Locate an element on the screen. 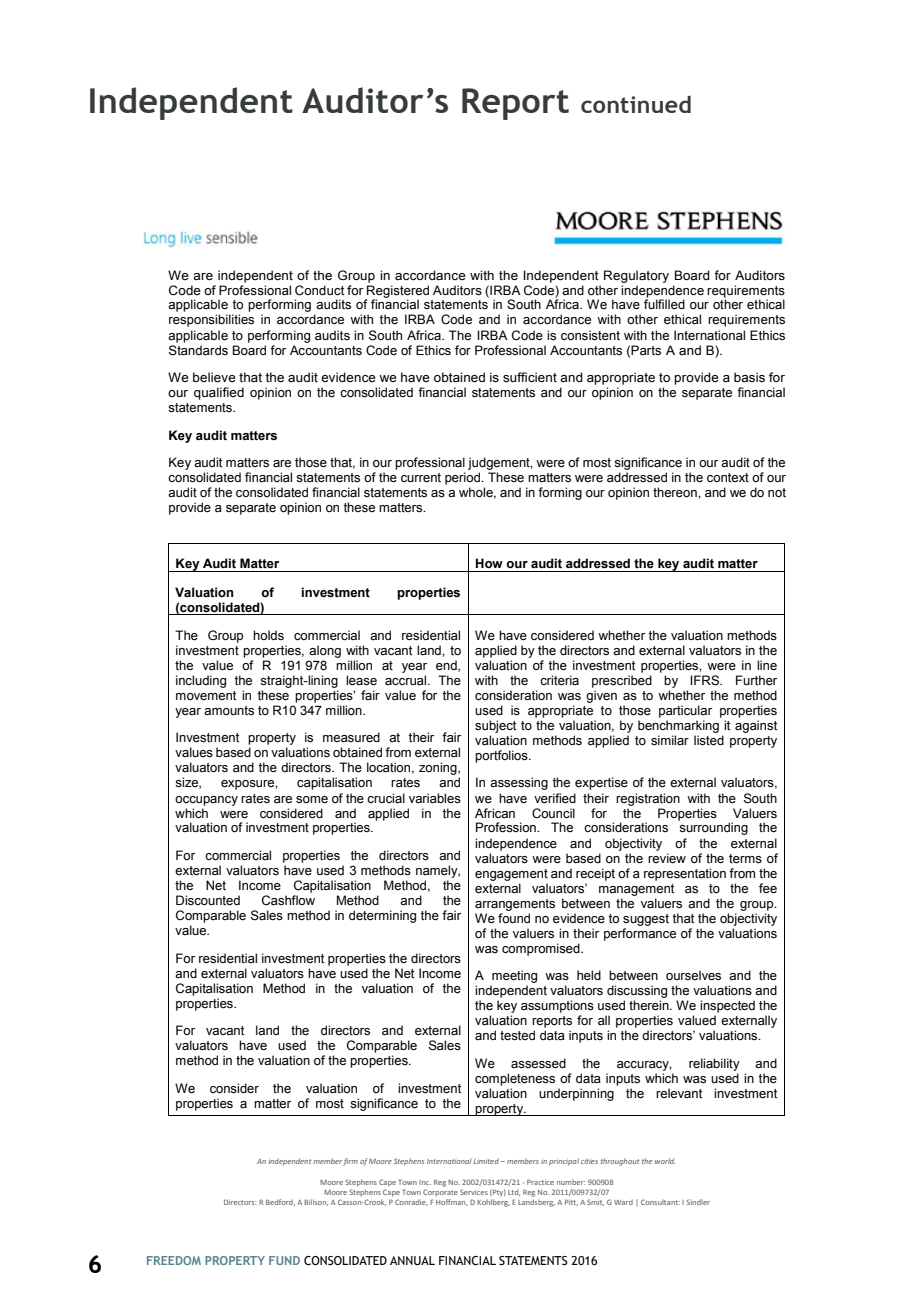  surrounding is located at coordinates (713, 828).
